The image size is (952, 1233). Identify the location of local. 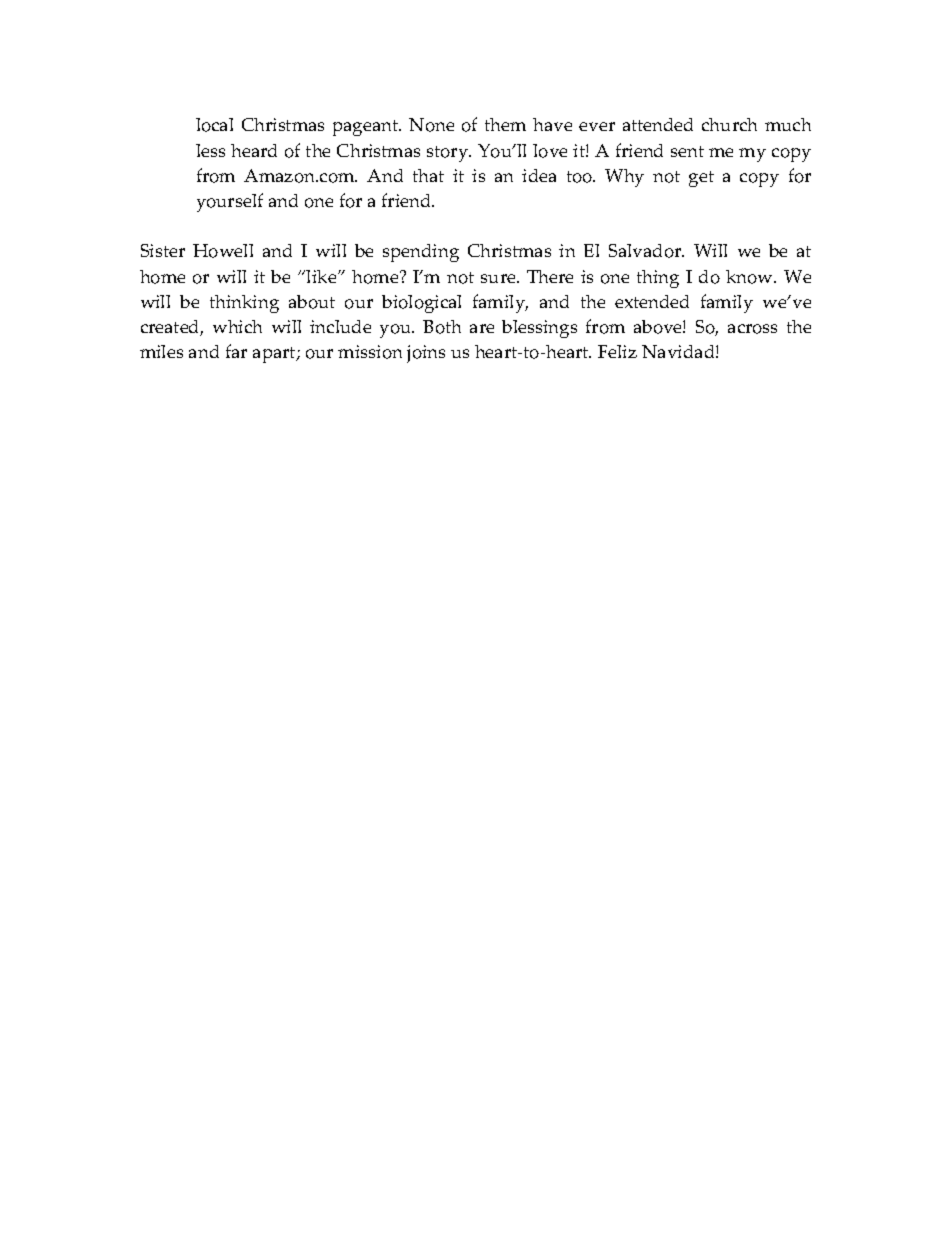
(214, 125).
